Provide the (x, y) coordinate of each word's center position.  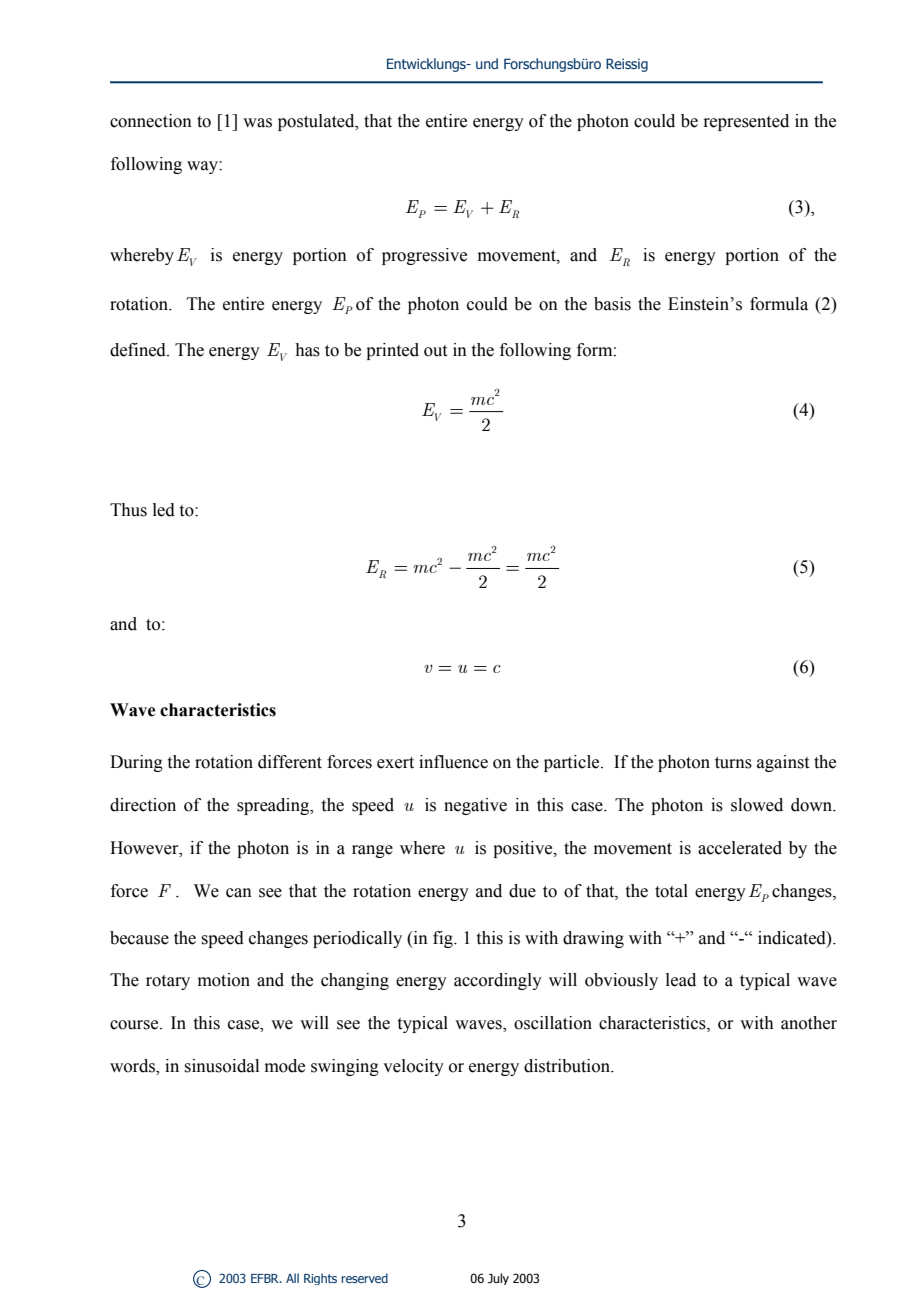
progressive (424, 256)
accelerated (740, 848)
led (164, 510)
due (522, 891)
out (435, 351)
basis (612, 304)
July (498, 1279)
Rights (320, 1279)
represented (746, 122)
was (257, 123)
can (239, 893)
